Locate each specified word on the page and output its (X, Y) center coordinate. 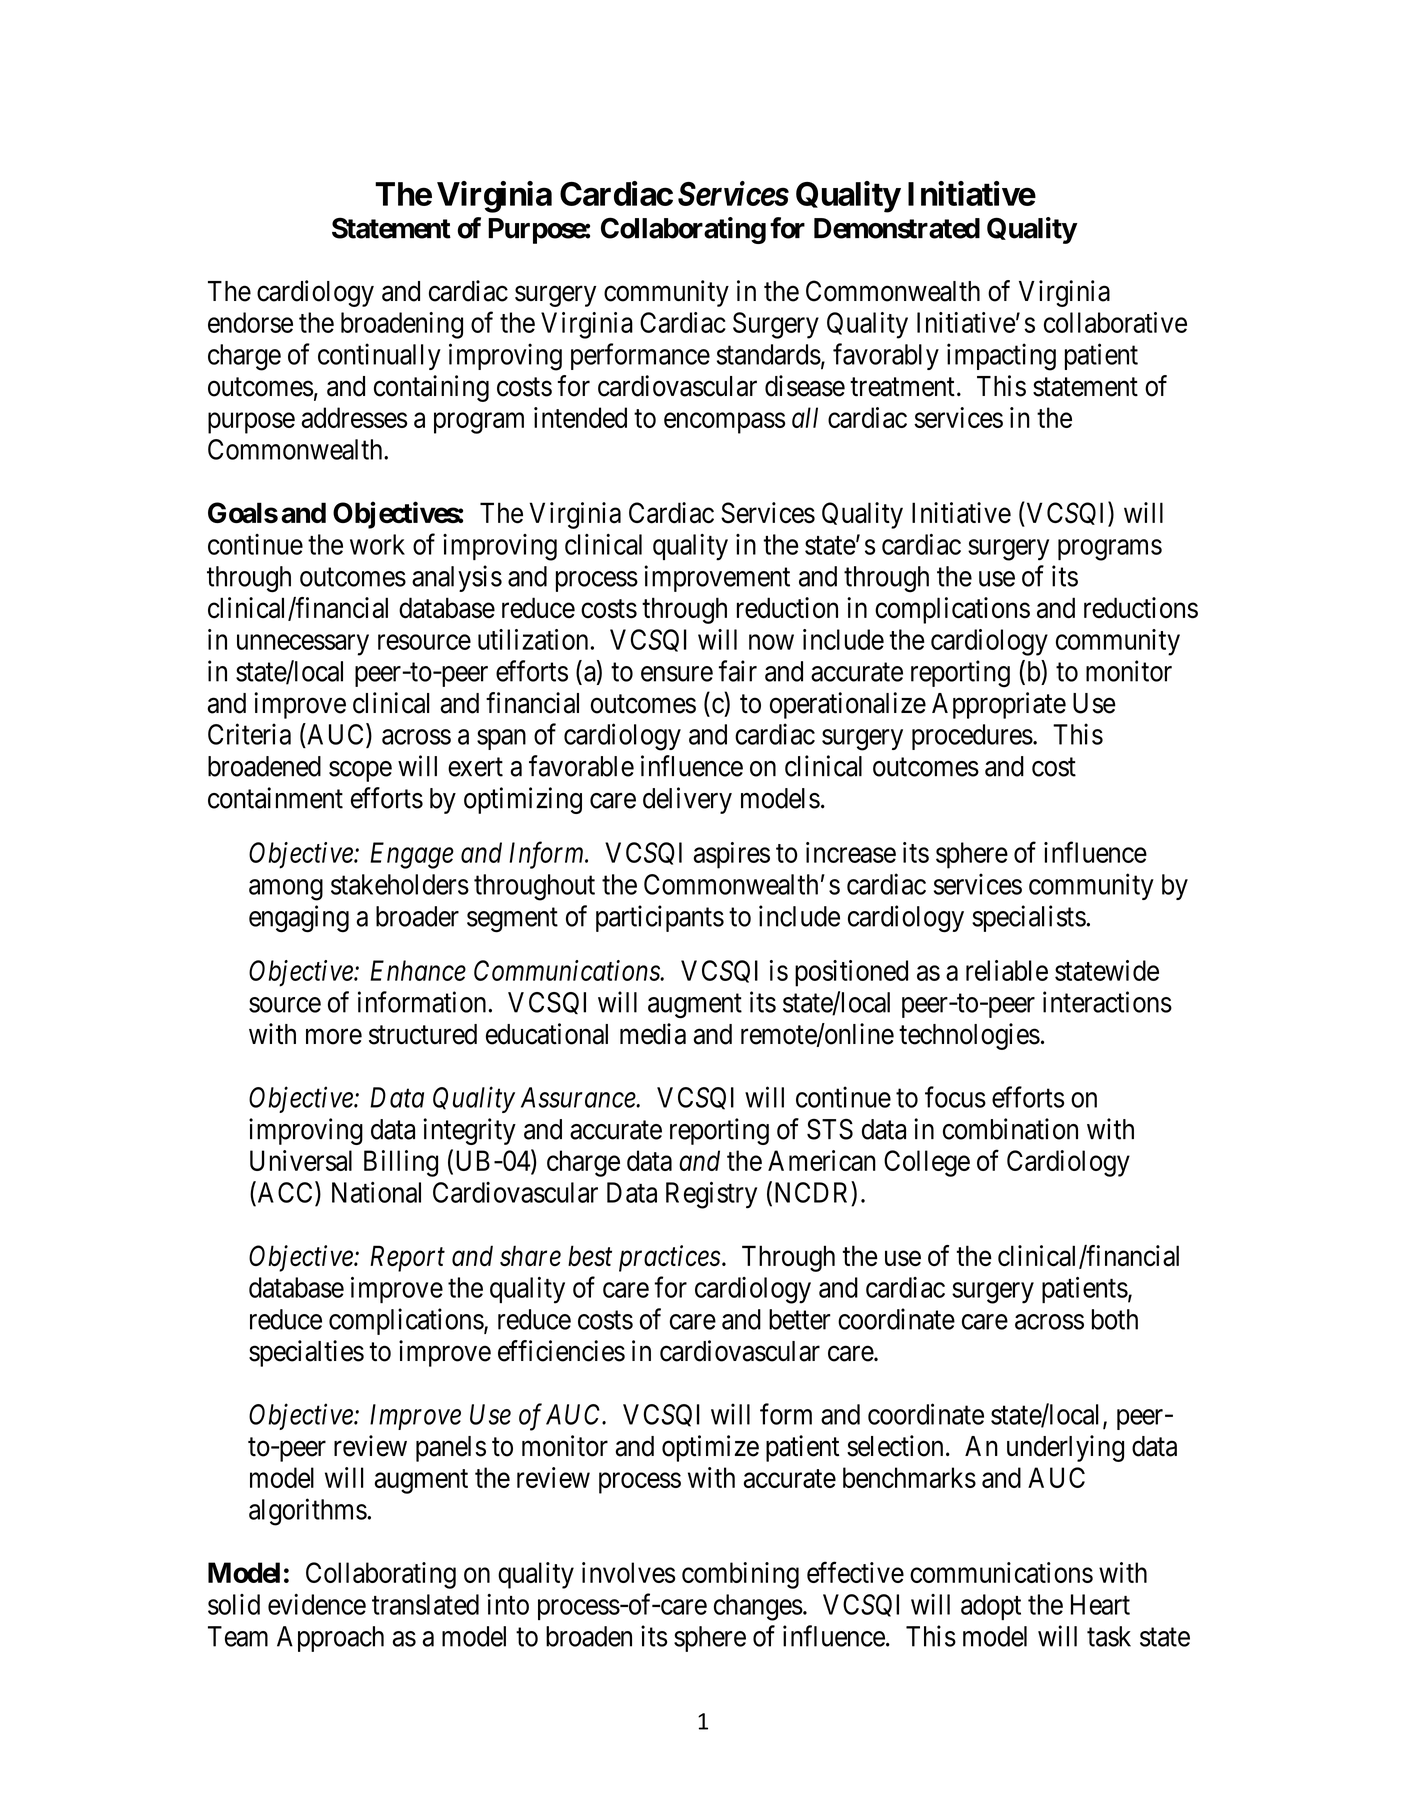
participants (660, 918)
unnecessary (303, 645)
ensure (677, 674)
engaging (299, 919)
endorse (250, 322)
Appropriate (999, 705)
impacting (1001, 357)
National (376, 1192)
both (1115, 1319)
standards (769, 354)
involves (628, 1572)
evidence (317, 1604)
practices (669, 1258)
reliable (1007, 970)
